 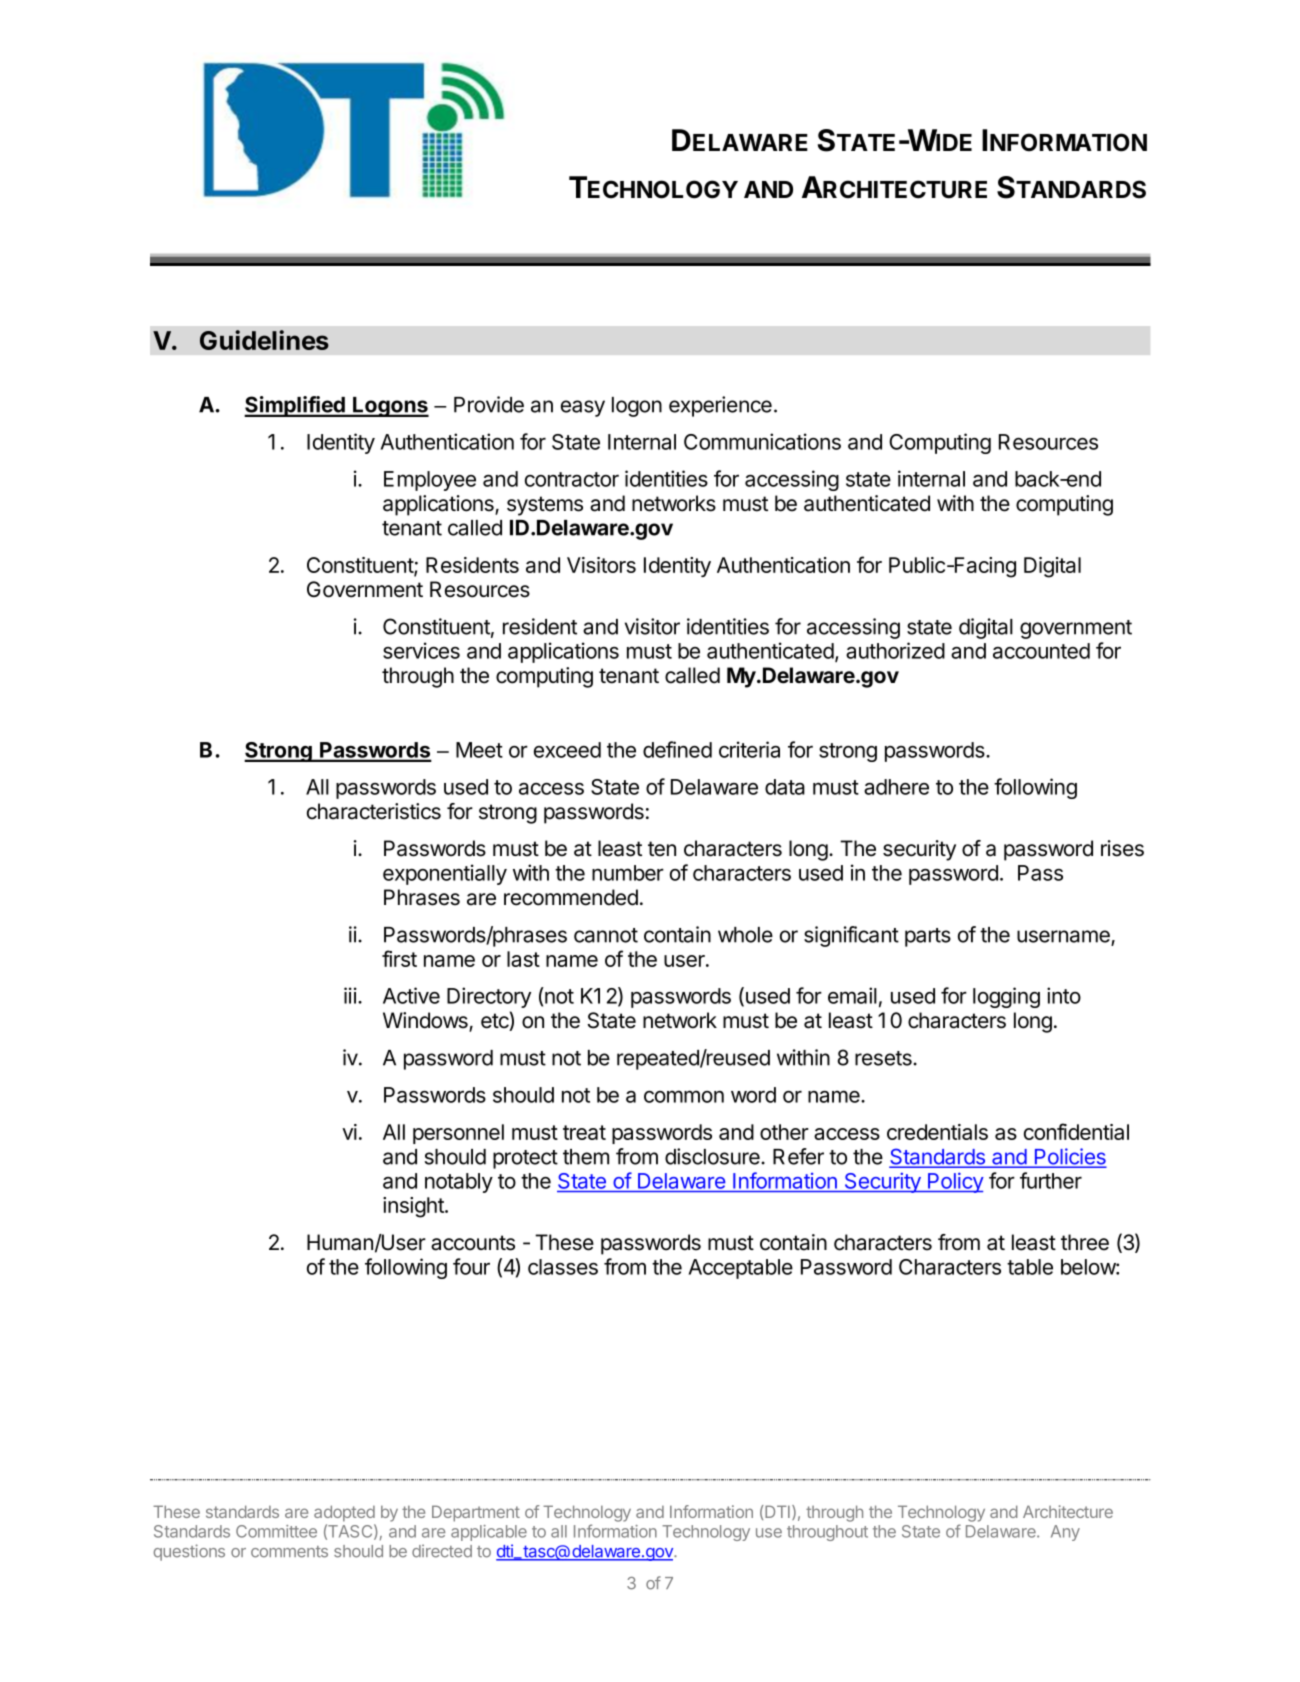 I want to click on experience, so click(x=720, y=406).
